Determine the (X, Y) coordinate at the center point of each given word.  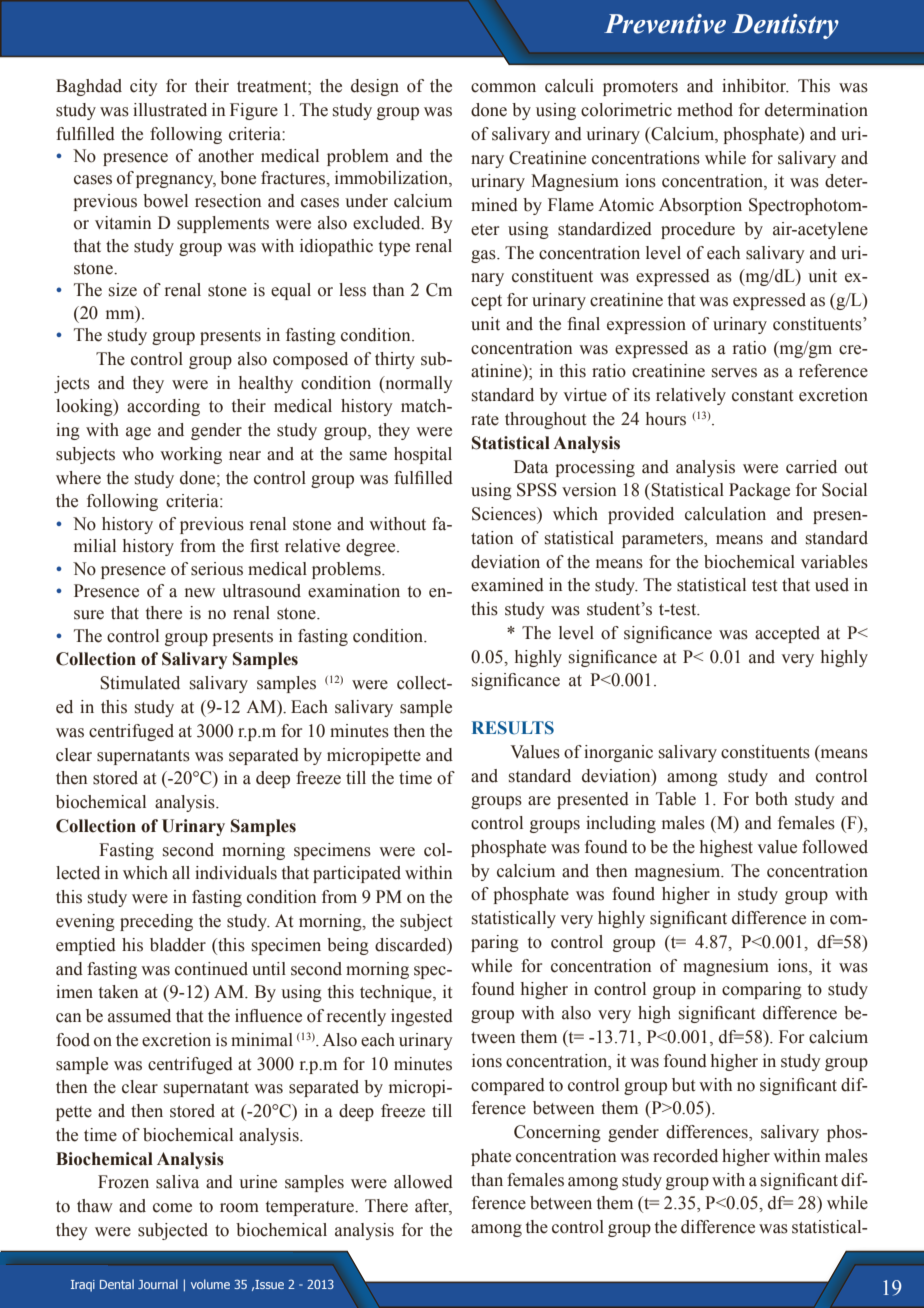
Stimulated (140, 683)
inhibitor (755, 86)
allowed (423, 1182)
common (503, 88)
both (771, 799)
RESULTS (513, 728)
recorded (685, 1156)
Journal (158, 1284)
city (144, 87)
